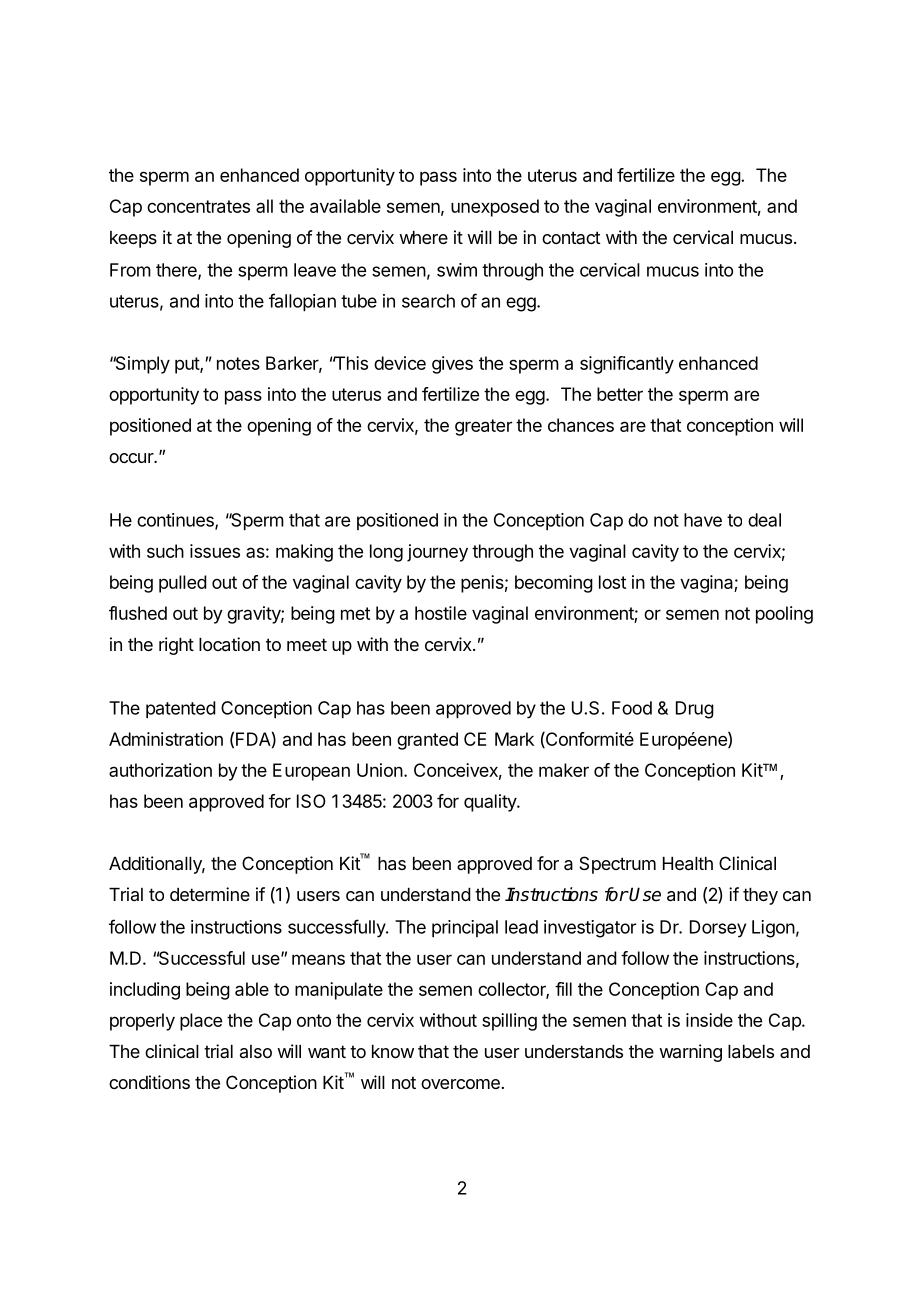  What do you see at coordinates (423, 237) in the screenshot?
I see `where` at bounding box center [423, 237].
